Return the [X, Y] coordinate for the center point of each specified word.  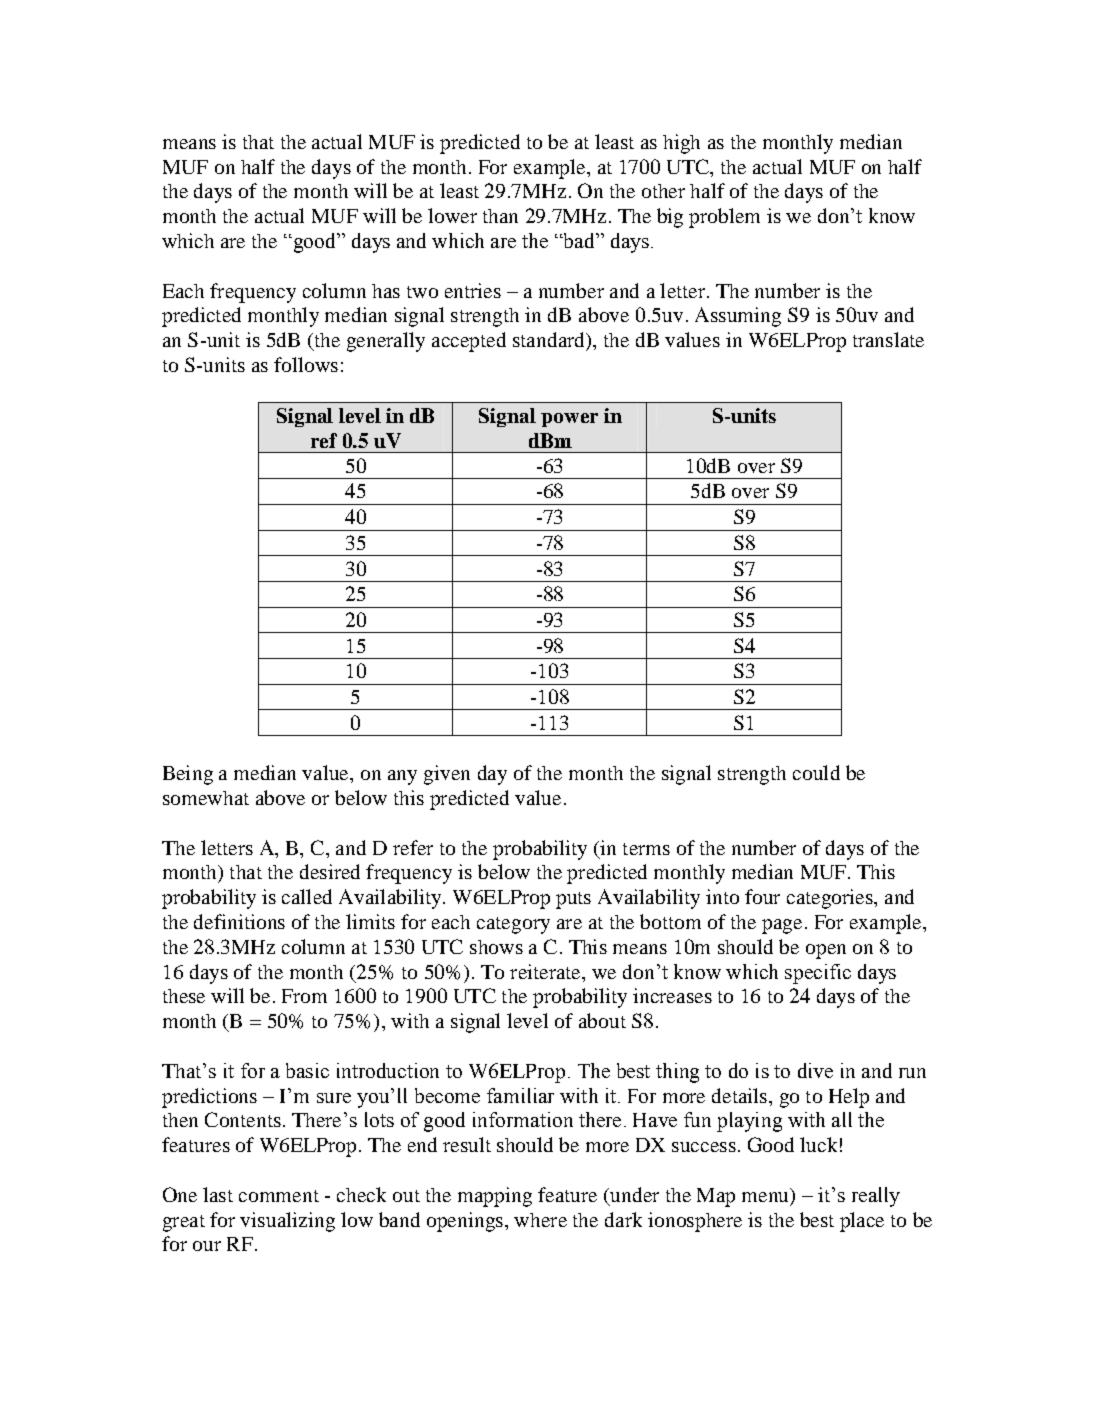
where [540, 1220]
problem [724, 218]
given [447, 775]
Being [188, 775]
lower [452, 215]
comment [279, 1196]
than [500, 216]
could [816, 772]
